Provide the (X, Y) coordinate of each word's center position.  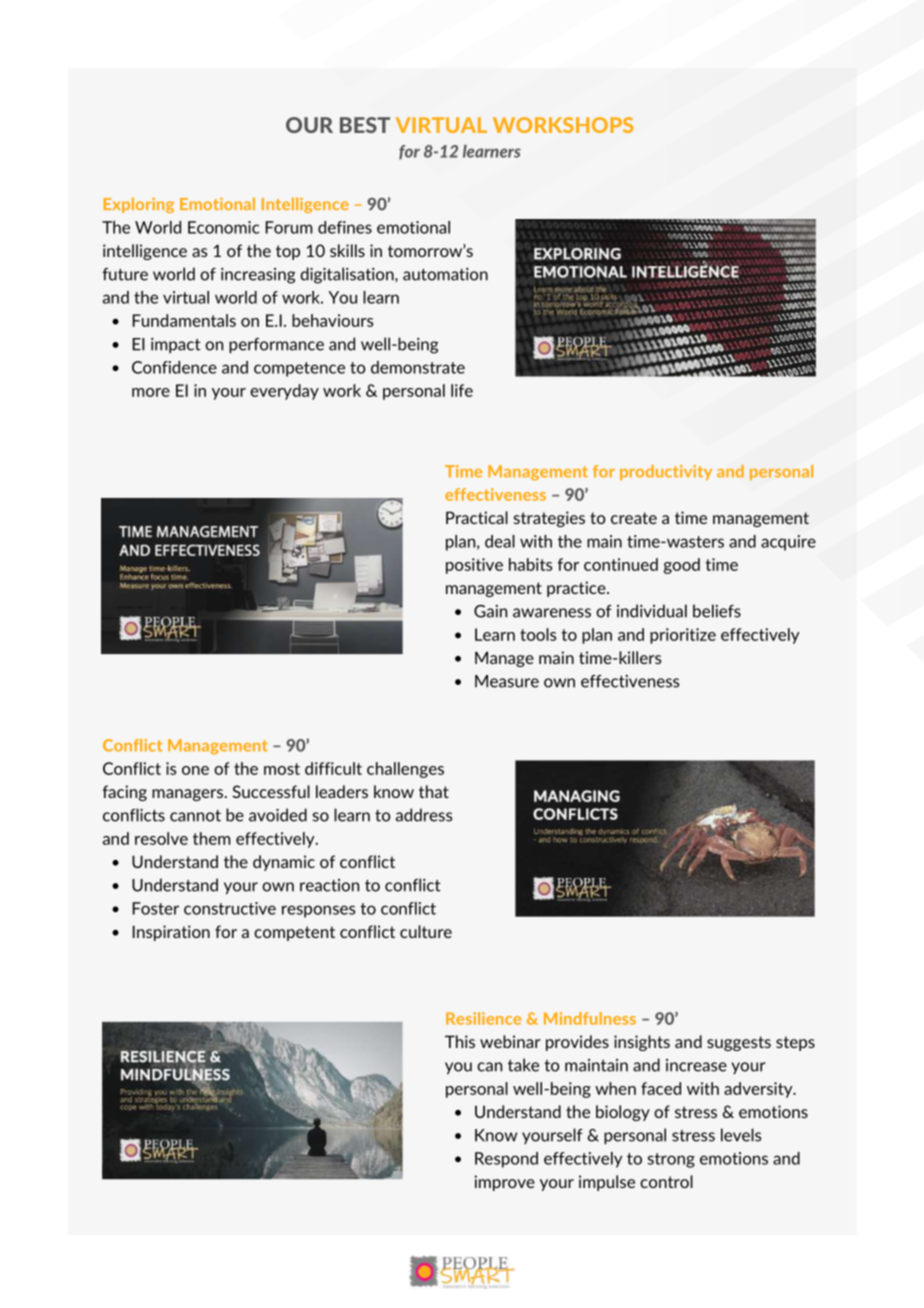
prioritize (683, 636)
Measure (507, 681)
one (195, 770)
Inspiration (171, 933)
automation (445, 274)
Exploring (139, 205)
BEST (365, 125)
